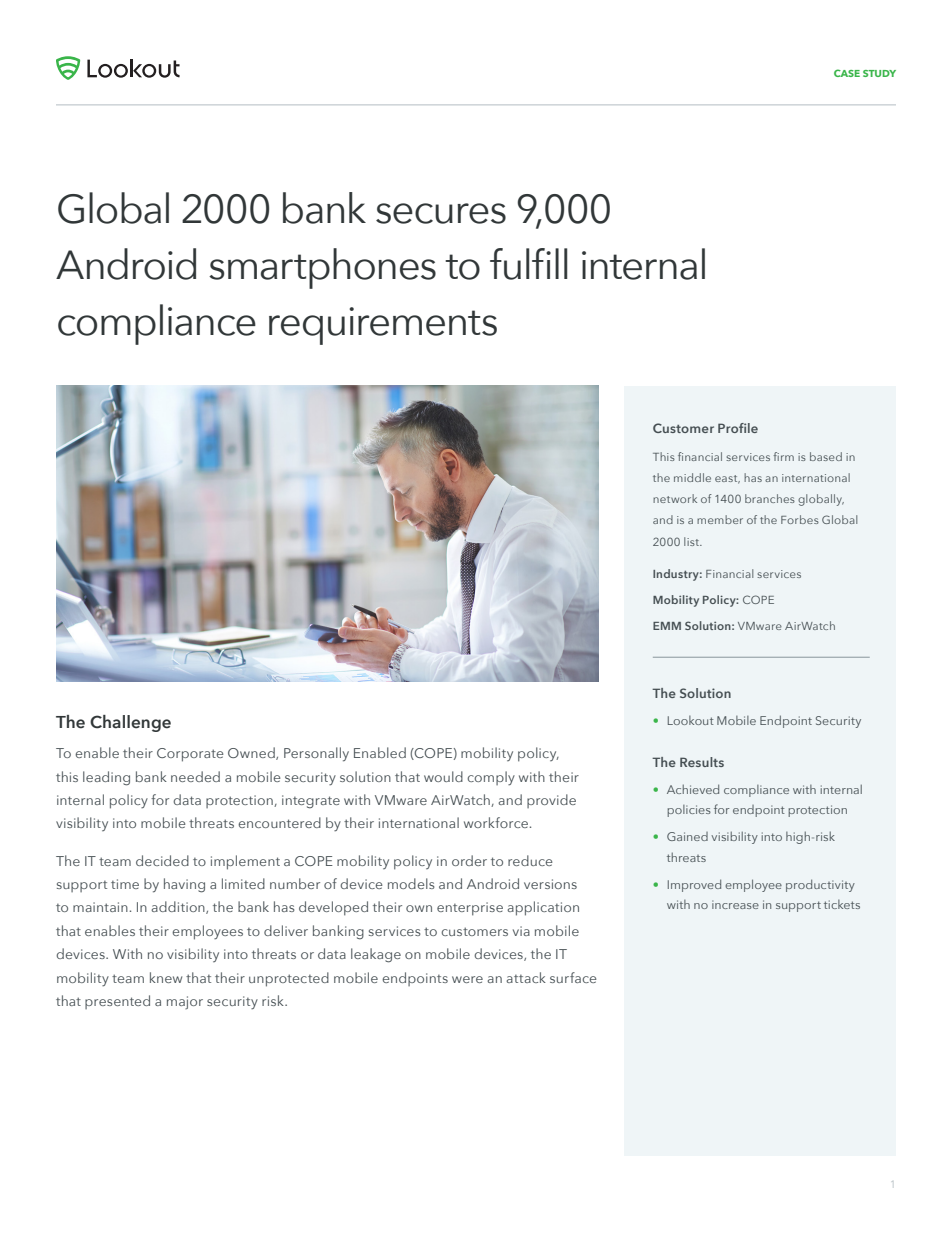  I want to click on Challenge, so click(130, 723).
